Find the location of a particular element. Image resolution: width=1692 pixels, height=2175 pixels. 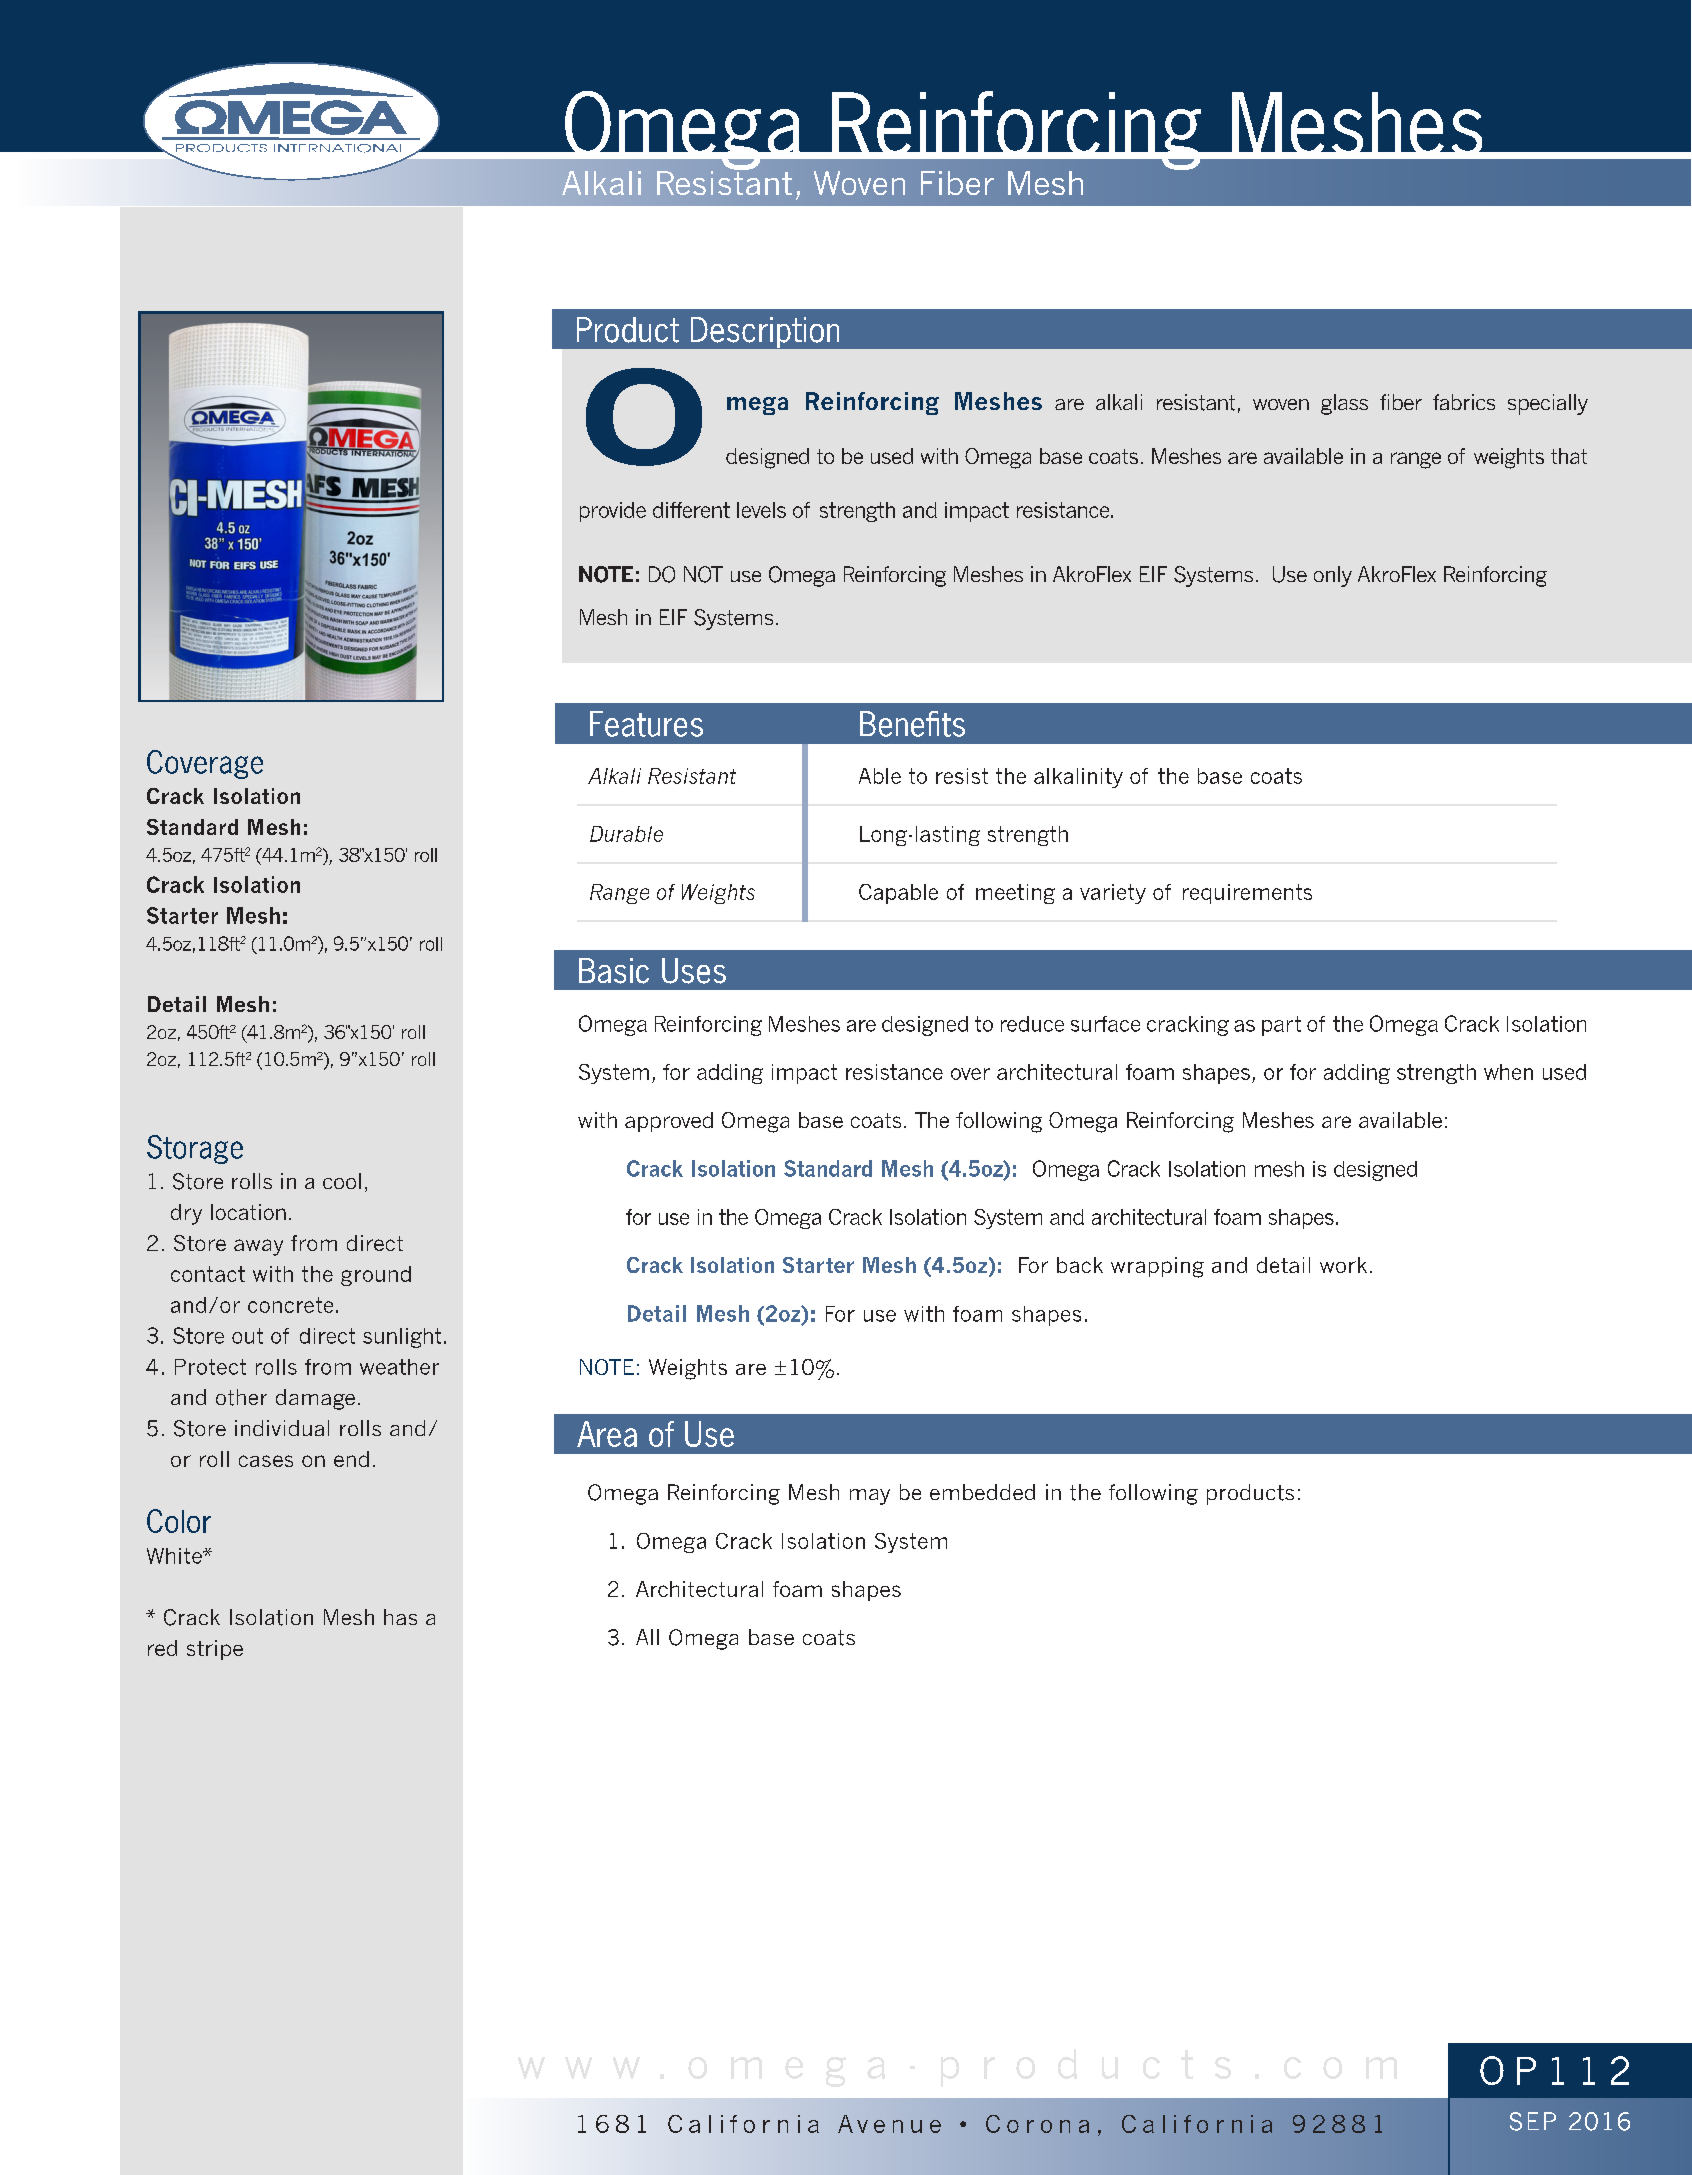

provide is located at coordinates (613, 512).
